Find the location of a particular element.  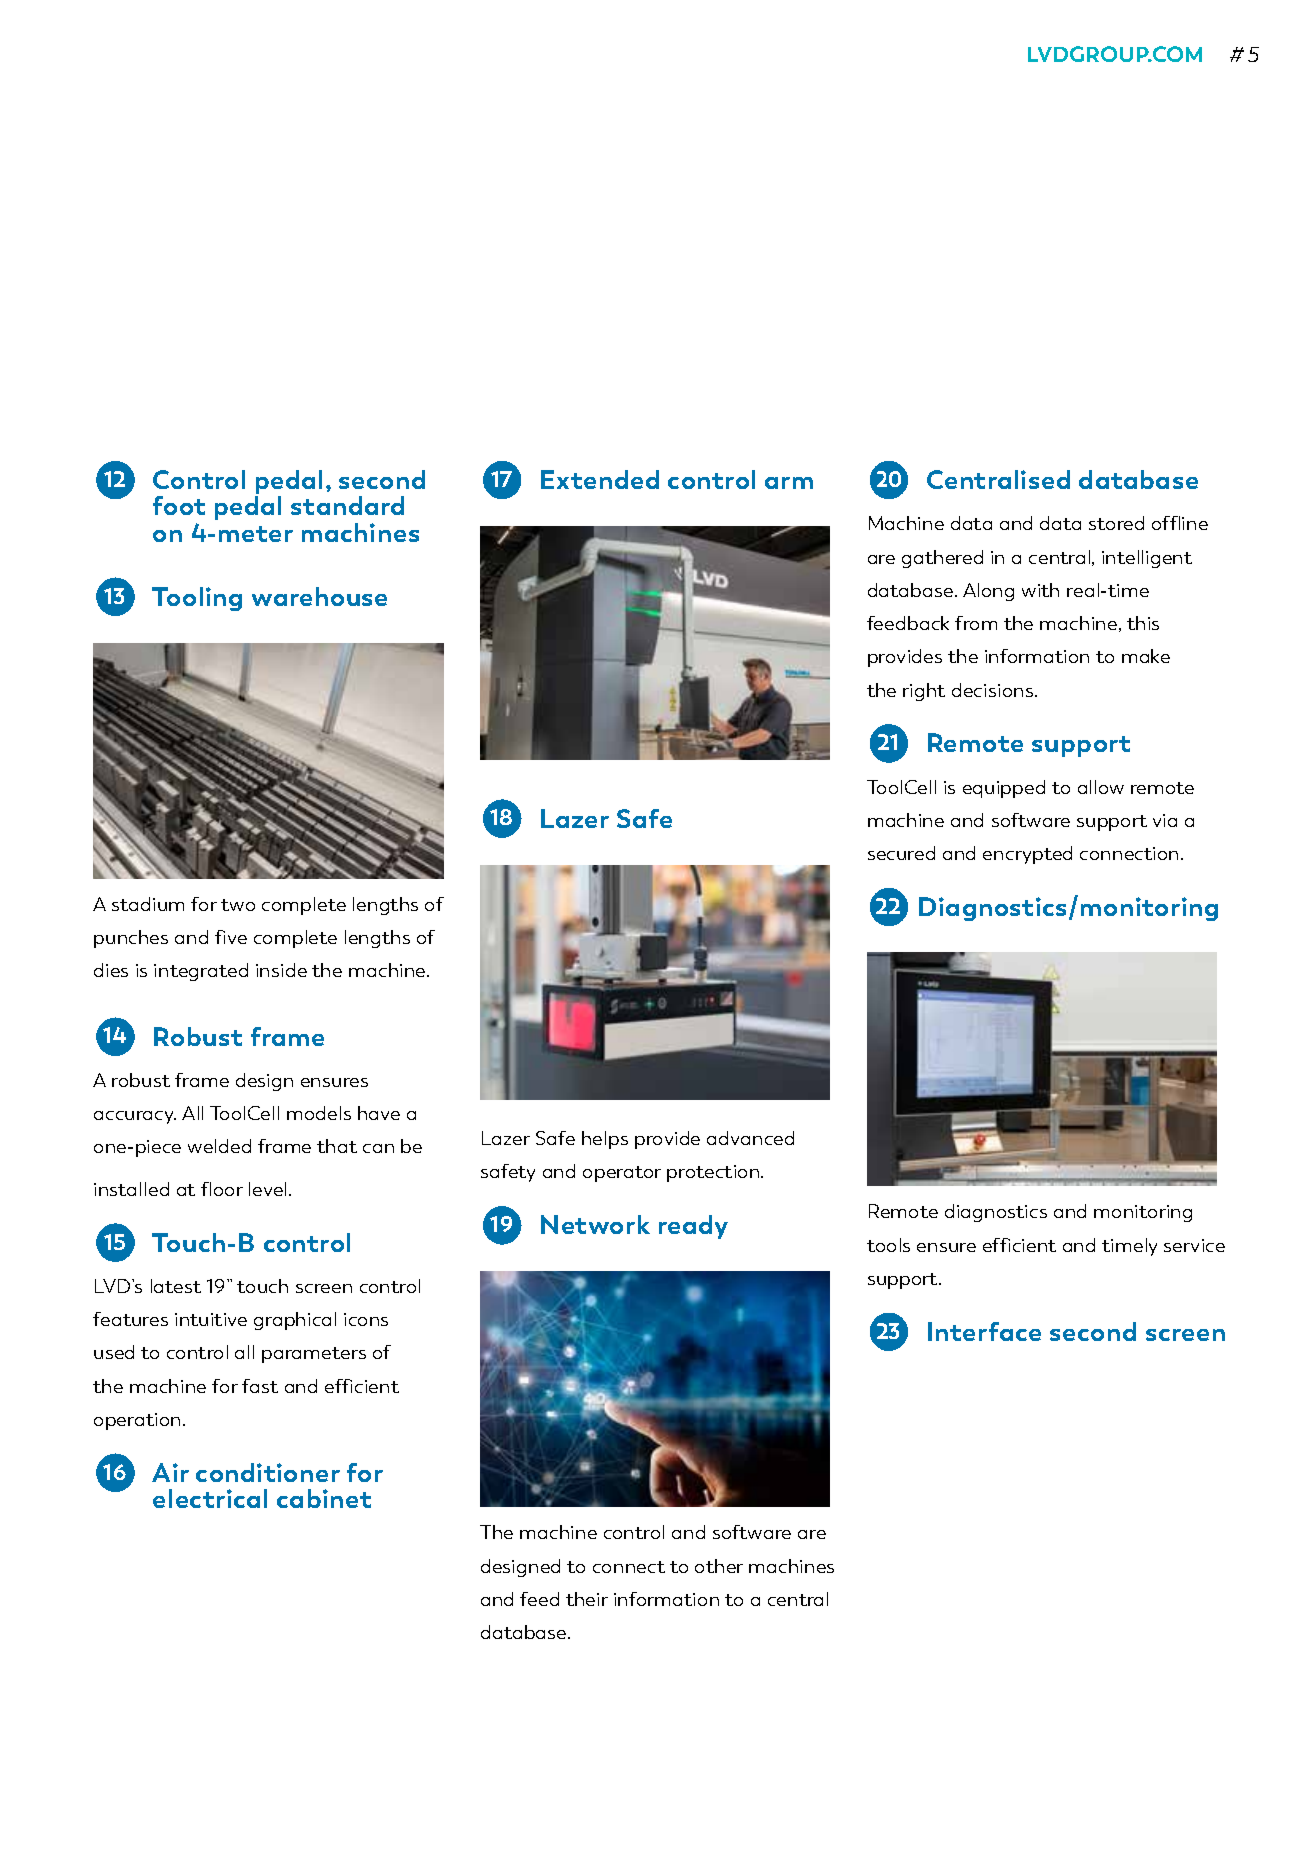

foot is located at coordinates (179, 505).
